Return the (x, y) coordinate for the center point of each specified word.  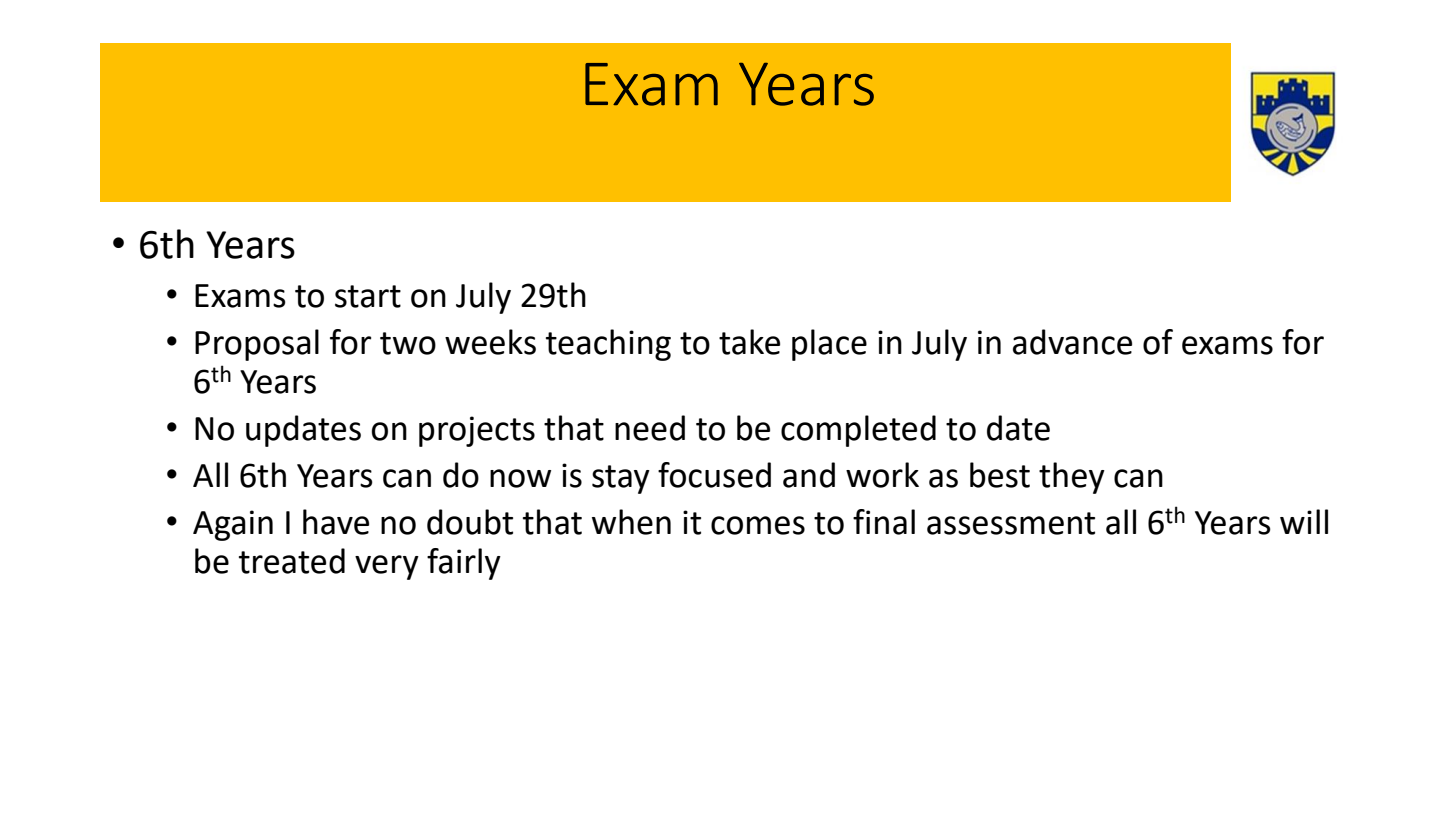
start (368, 296)
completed (858, 431)
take (749, 342)
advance (1072, 342)
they (1072, 478)
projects (477, 431)
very (387, 567)
